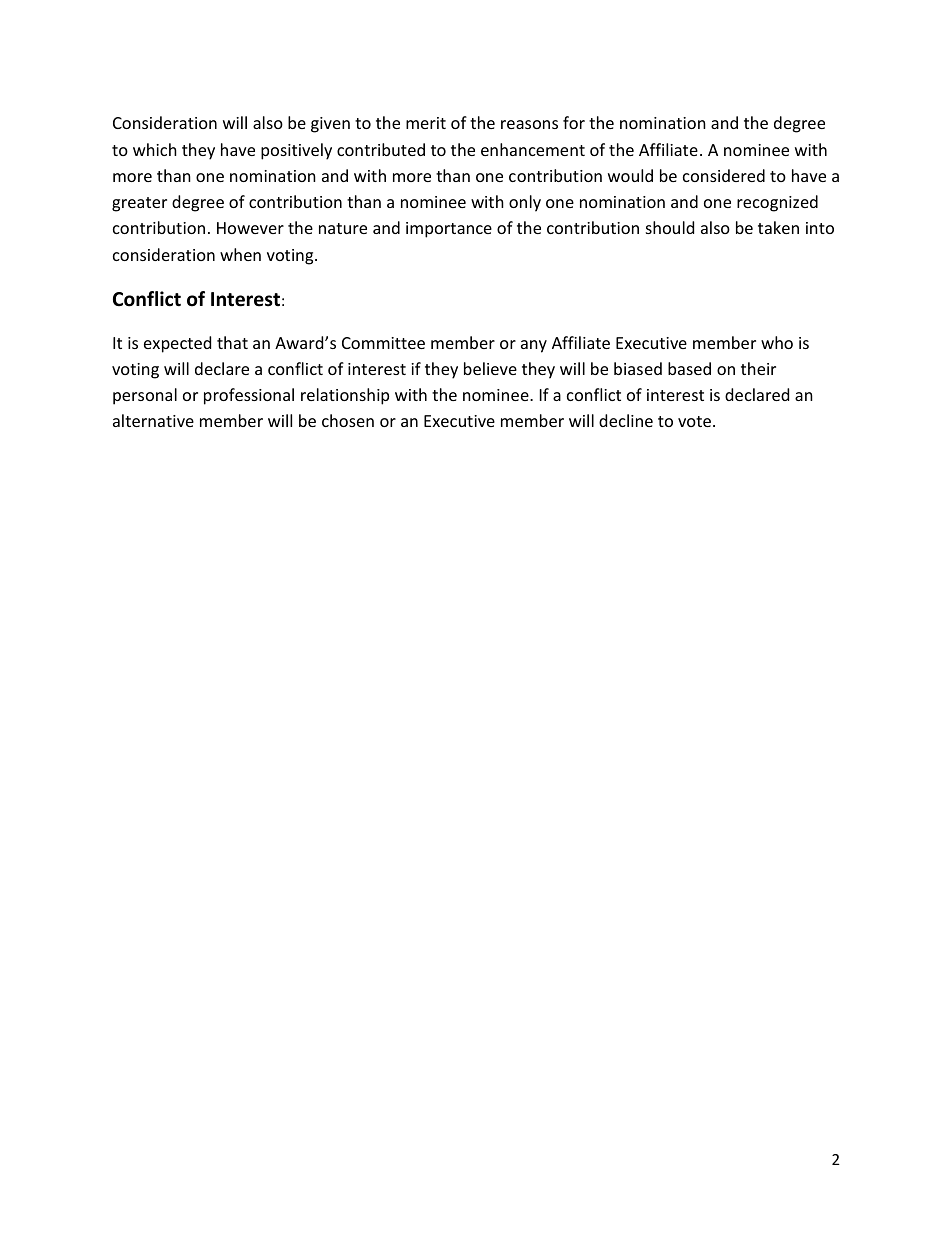  What do you see at coordinates (153, 420) in the screenshot?
I see `alternative` at bounding box center [153, 420].
